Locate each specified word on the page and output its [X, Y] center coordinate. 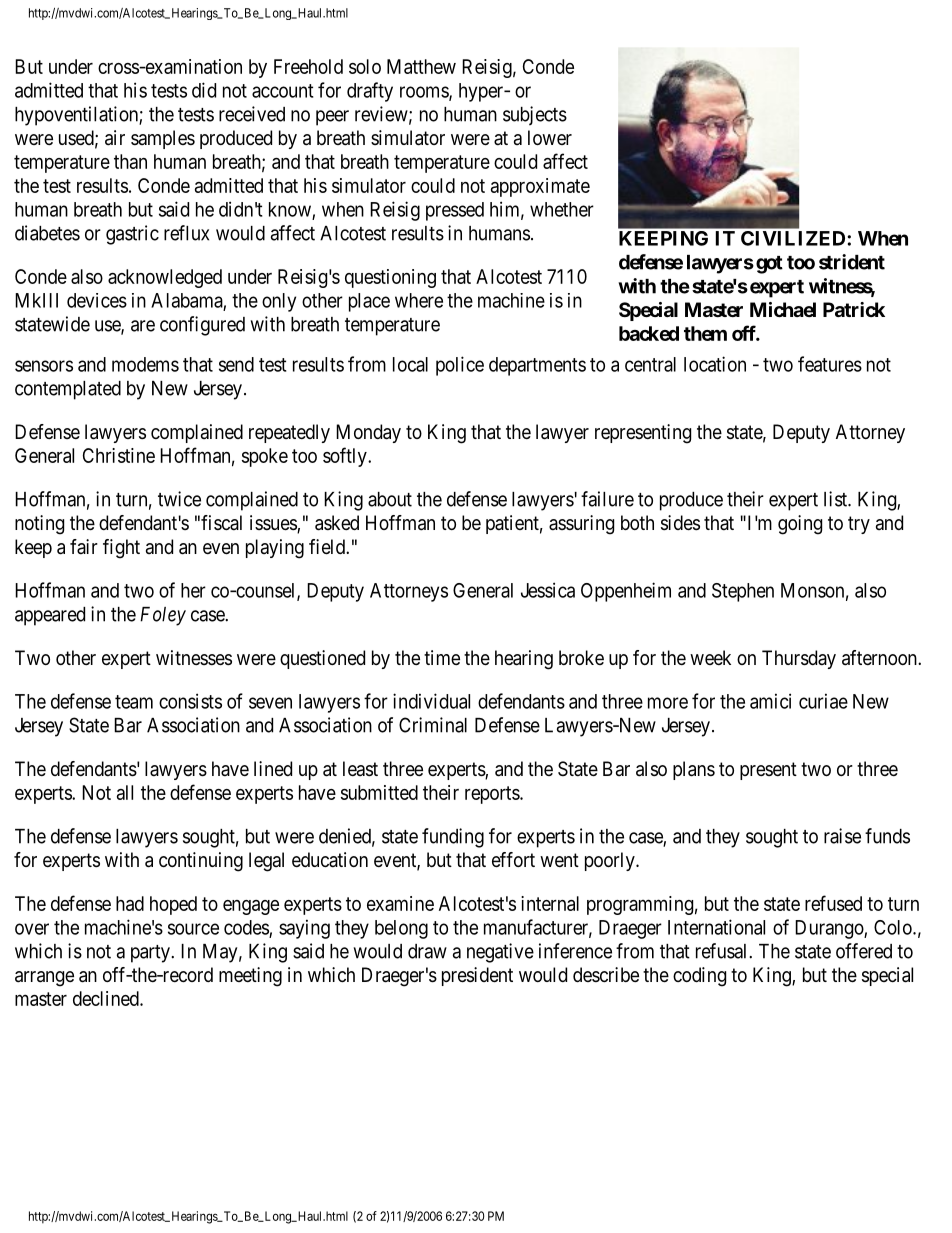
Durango [830, 929]
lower [550, 137]
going [800, 525]
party [151, 954]
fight [121, 549]
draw [427, 951]
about [390, 499]
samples [163, 139]
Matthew [421, 66]
